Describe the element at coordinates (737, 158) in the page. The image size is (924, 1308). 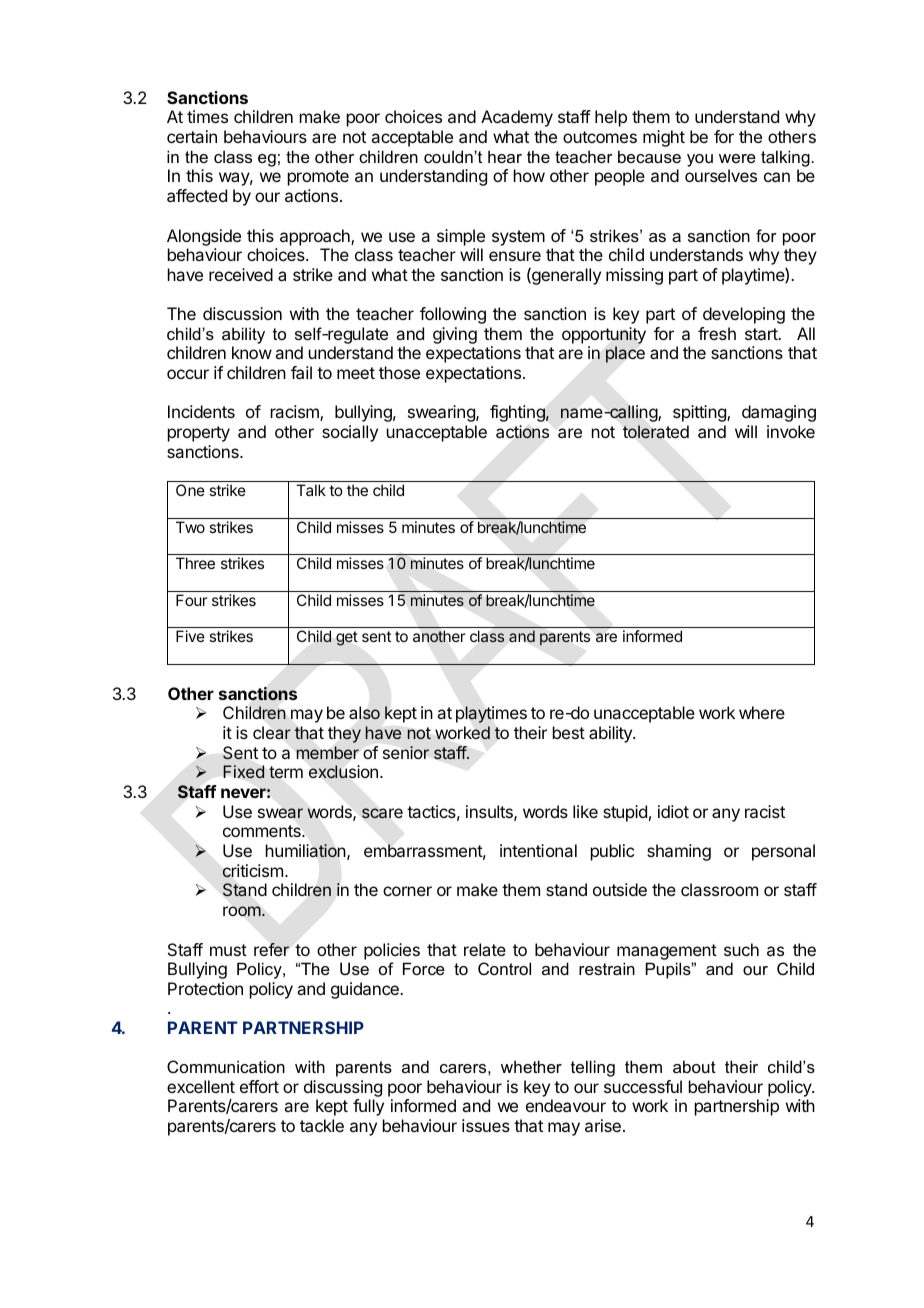
I see `were` at that location.
